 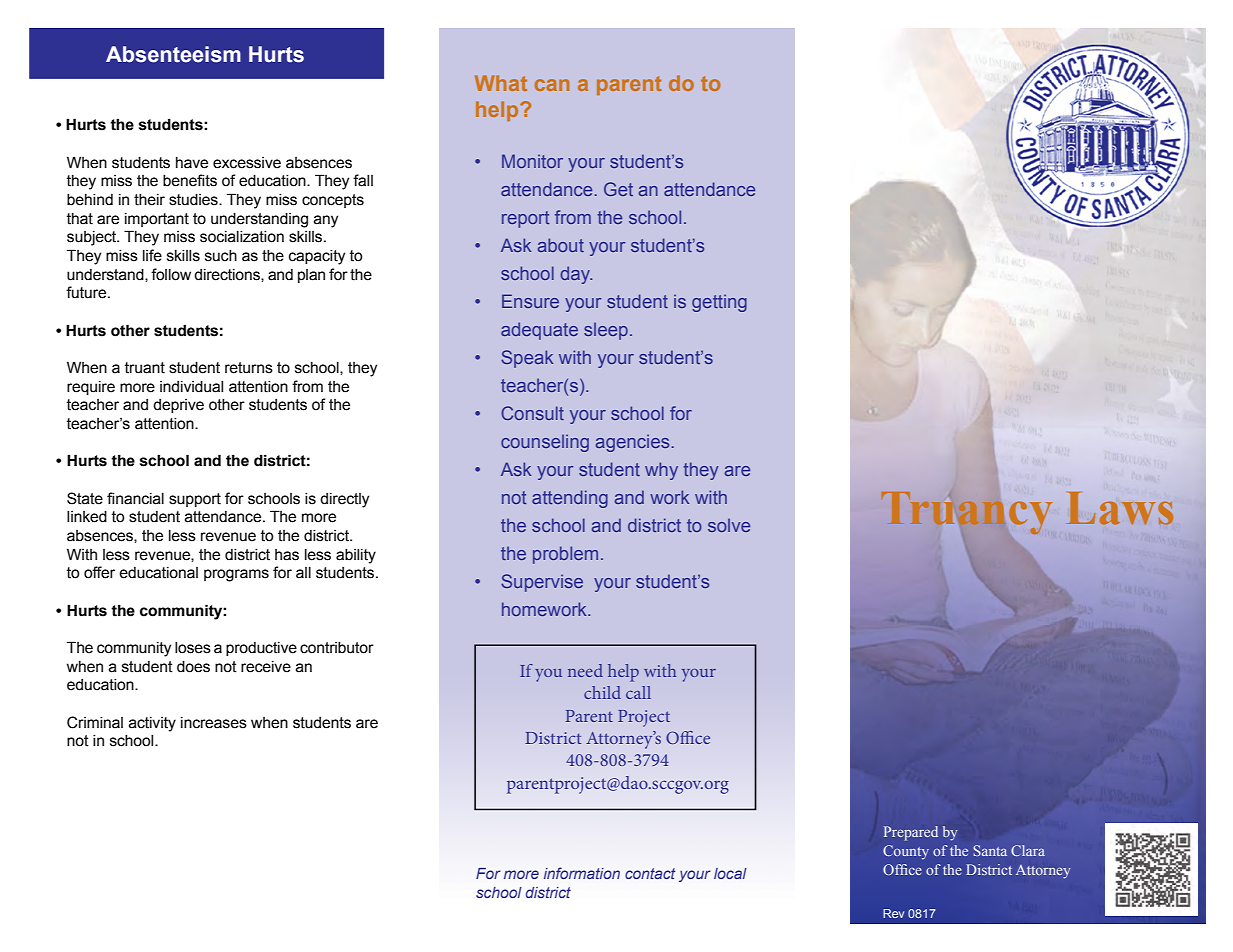 What do you see at coordinates (501, 83) in the document?
I see `What` at bounding box center [501, 83].
